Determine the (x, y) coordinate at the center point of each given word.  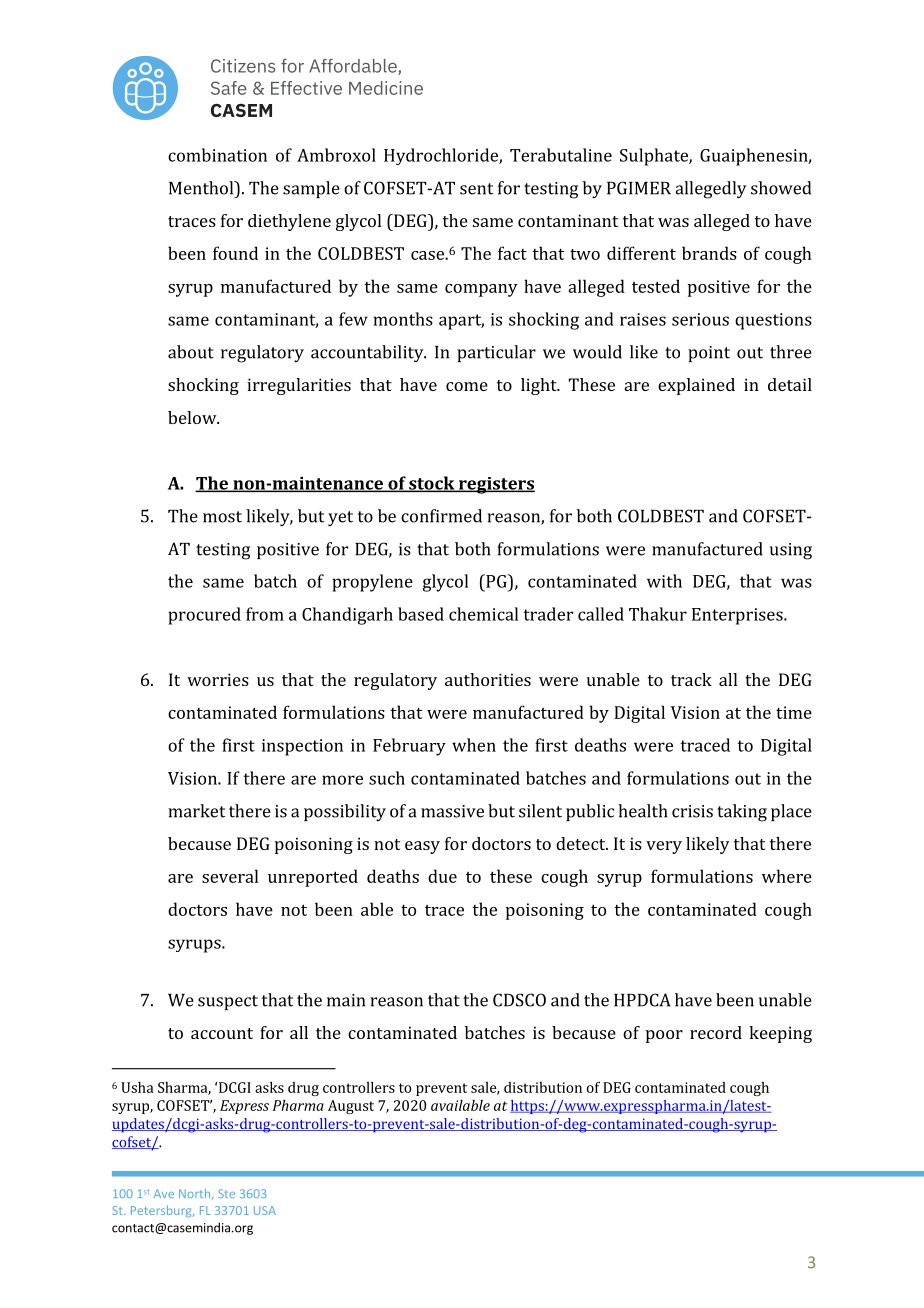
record (716, 1032)
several (230, 876)
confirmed (441, 516)
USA (265, 1210)
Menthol (202, 188)
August (351, 1107)
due (442, 876)
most (222, 517)
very (664, 847)
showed (781, 188)
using (791, 551)
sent (476, 189)
